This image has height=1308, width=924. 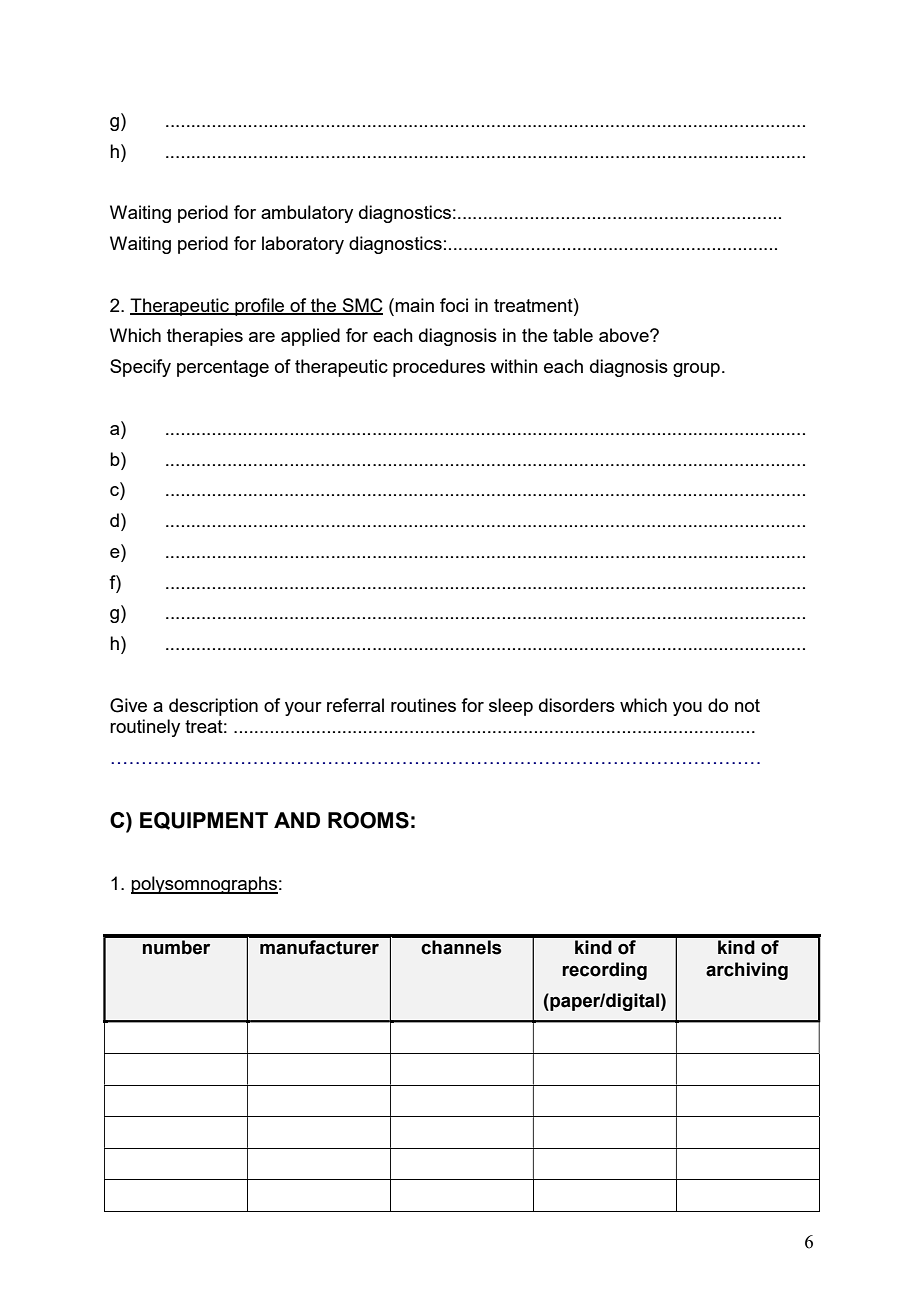 I want to click on not, so click(x=747, y=705).
